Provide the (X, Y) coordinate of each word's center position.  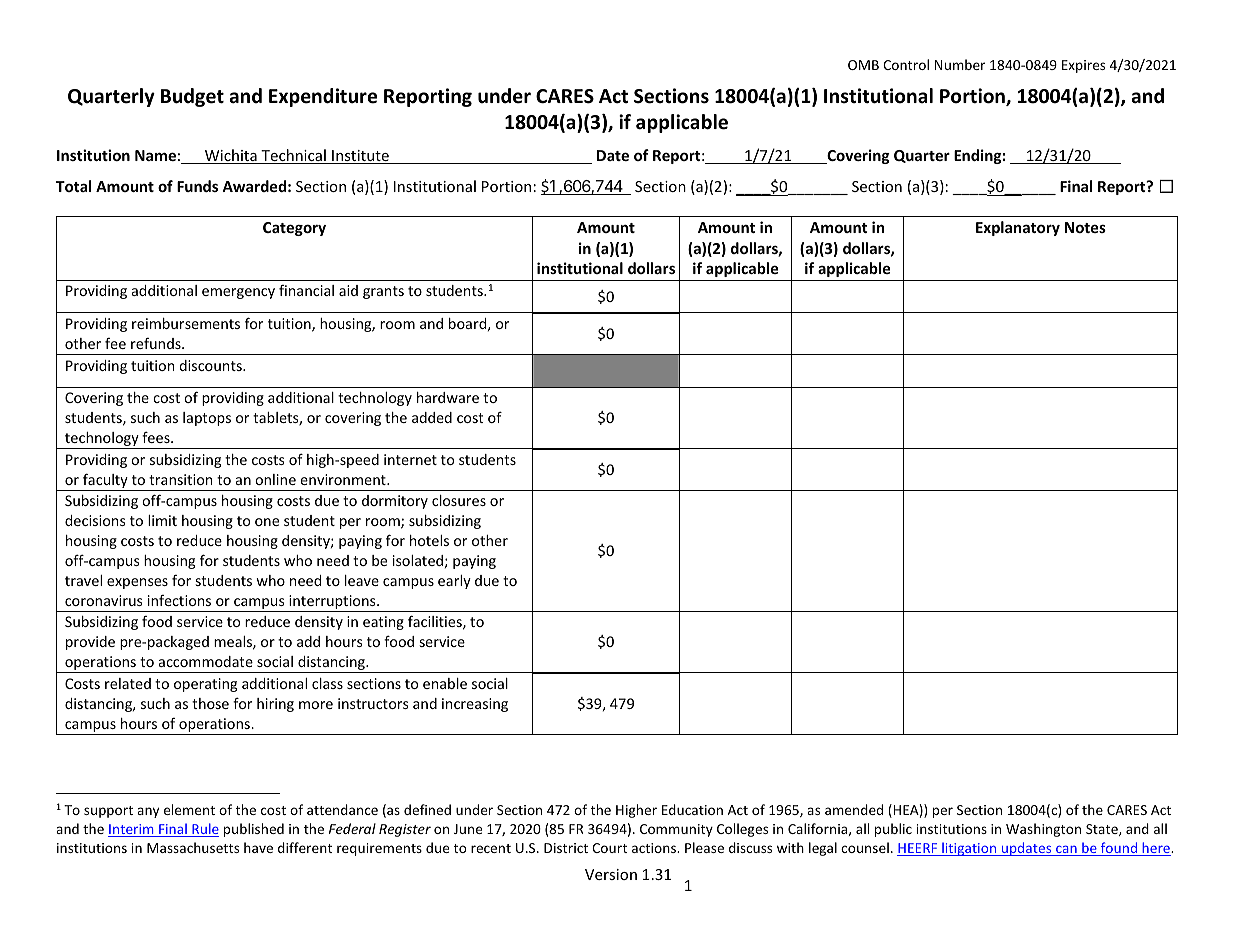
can (1066, 850)
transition (181, 479)
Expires (1083, 66)
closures (459, 500)
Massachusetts (193, 847)
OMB (863, 65)
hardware (448, 397)
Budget (192, 97)
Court (609, 848)
